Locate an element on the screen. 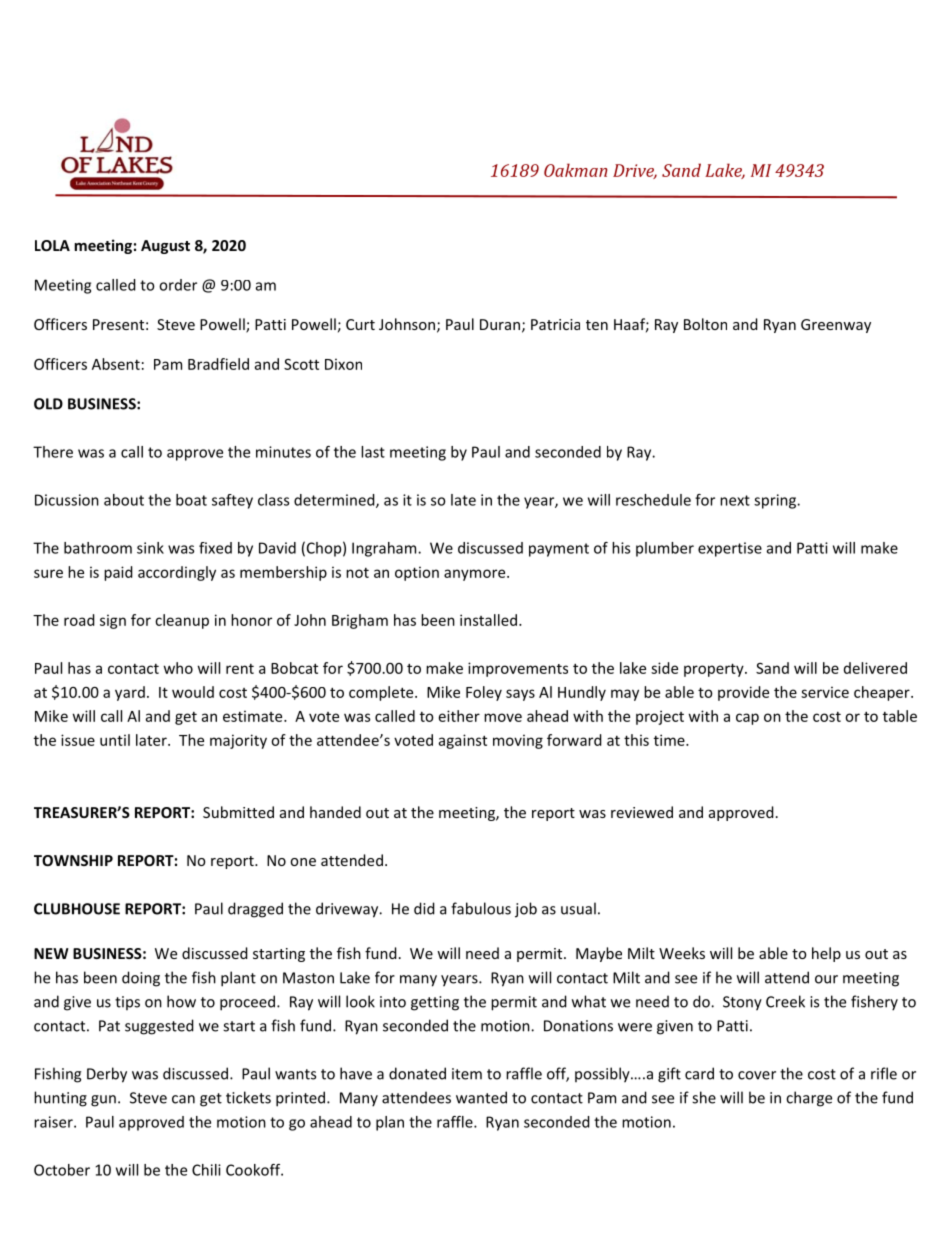 The width and height of the screenshot is (952, 1233). anymore is located at coordinates (476, 575).
